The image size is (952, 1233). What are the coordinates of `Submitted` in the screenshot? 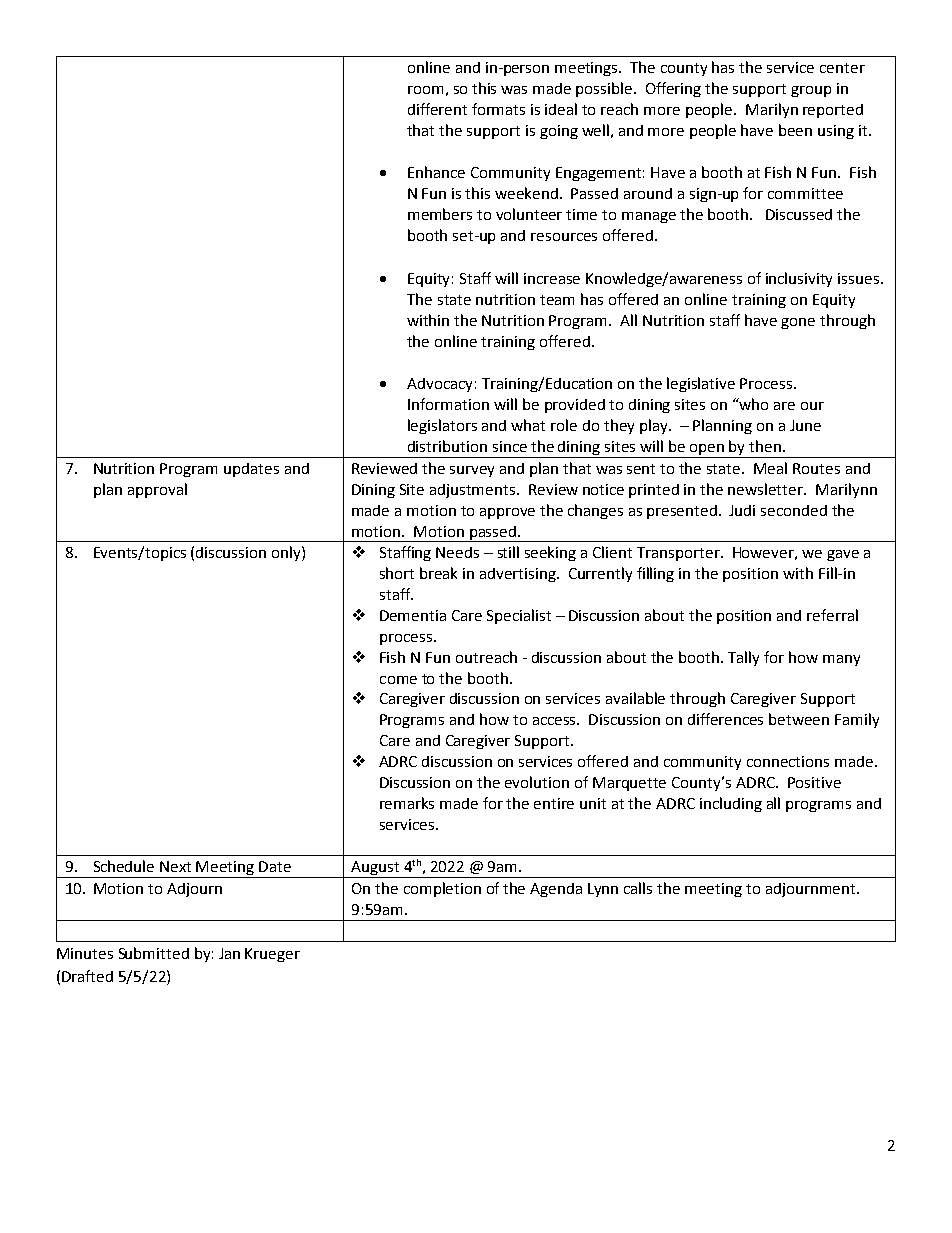 It's located at (154, 953).
